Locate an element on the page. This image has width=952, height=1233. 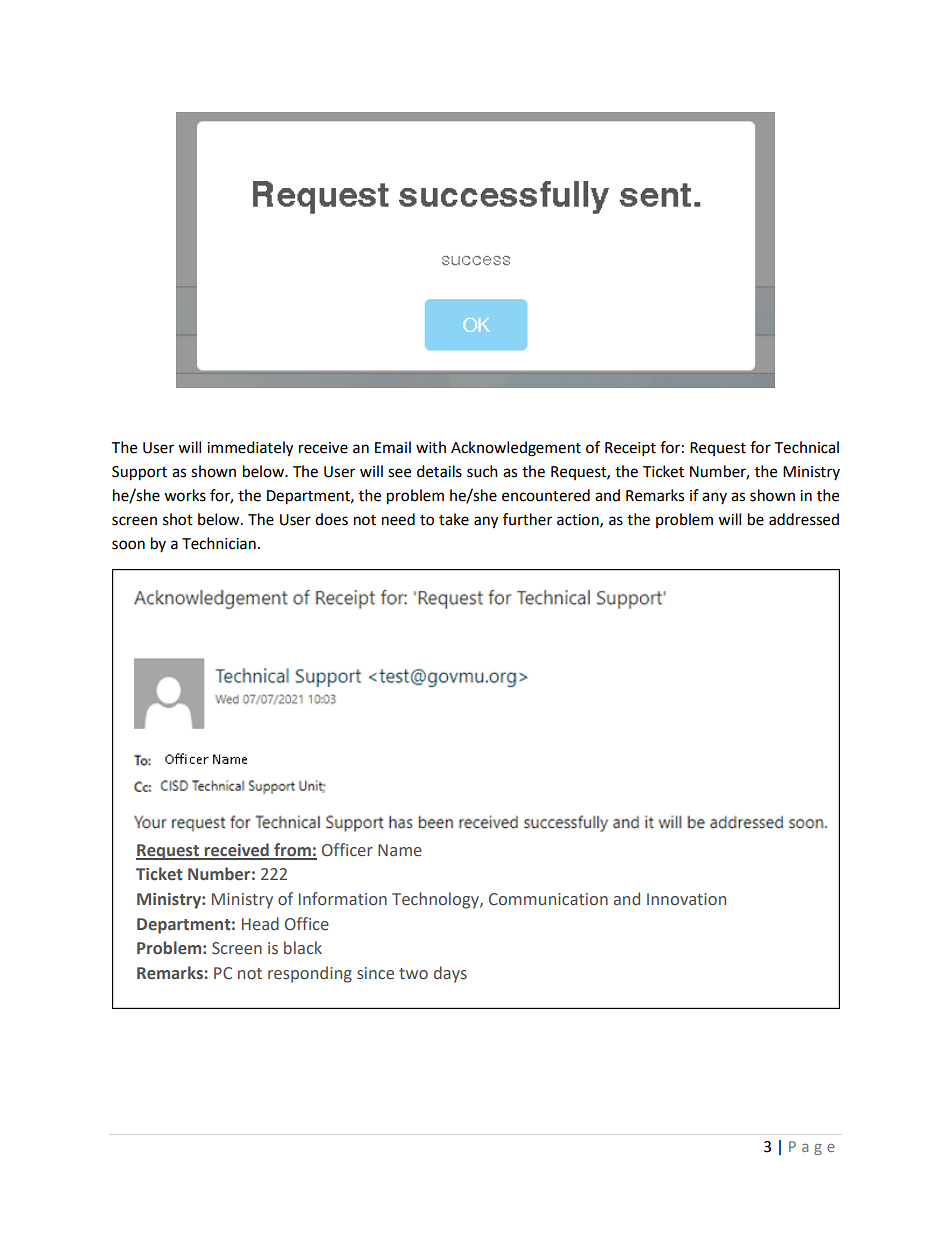
Technician is located at coordinates (219, 543).
